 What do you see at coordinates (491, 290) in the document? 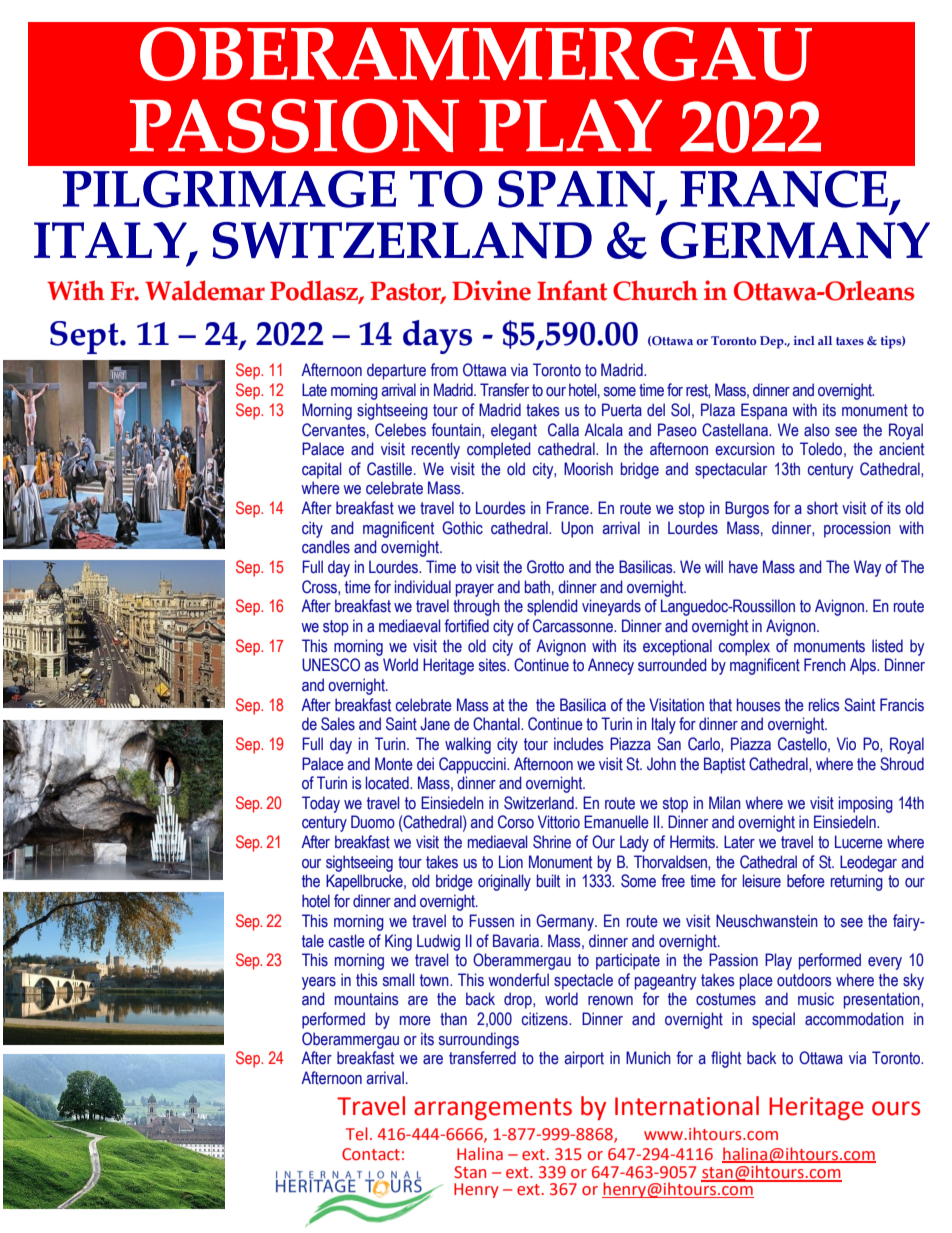
I see `Divine` at bounding box center [491, 290].
